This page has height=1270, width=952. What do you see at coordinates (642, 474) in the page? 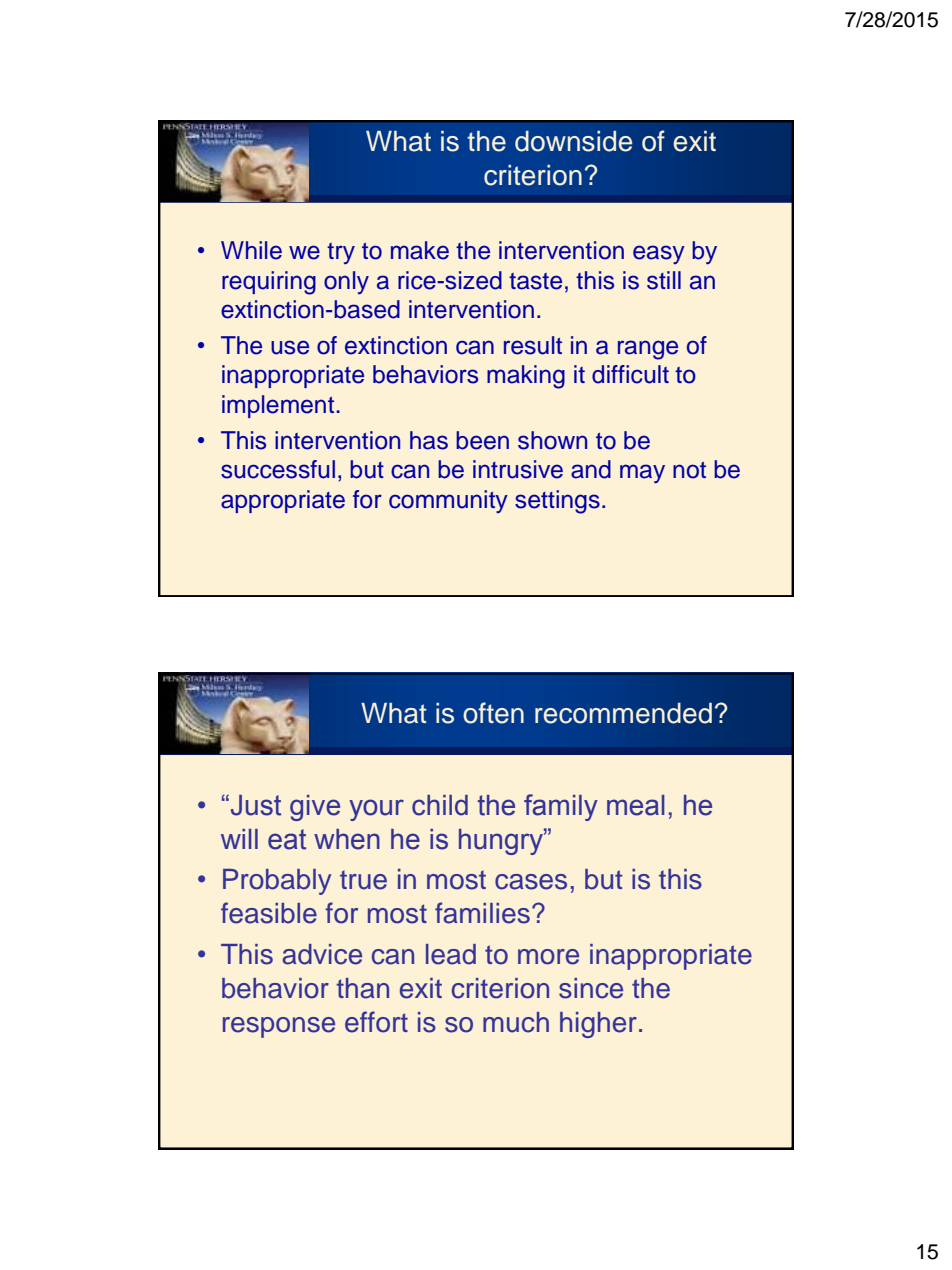
I see `may` at bounding box center [642, 474].
